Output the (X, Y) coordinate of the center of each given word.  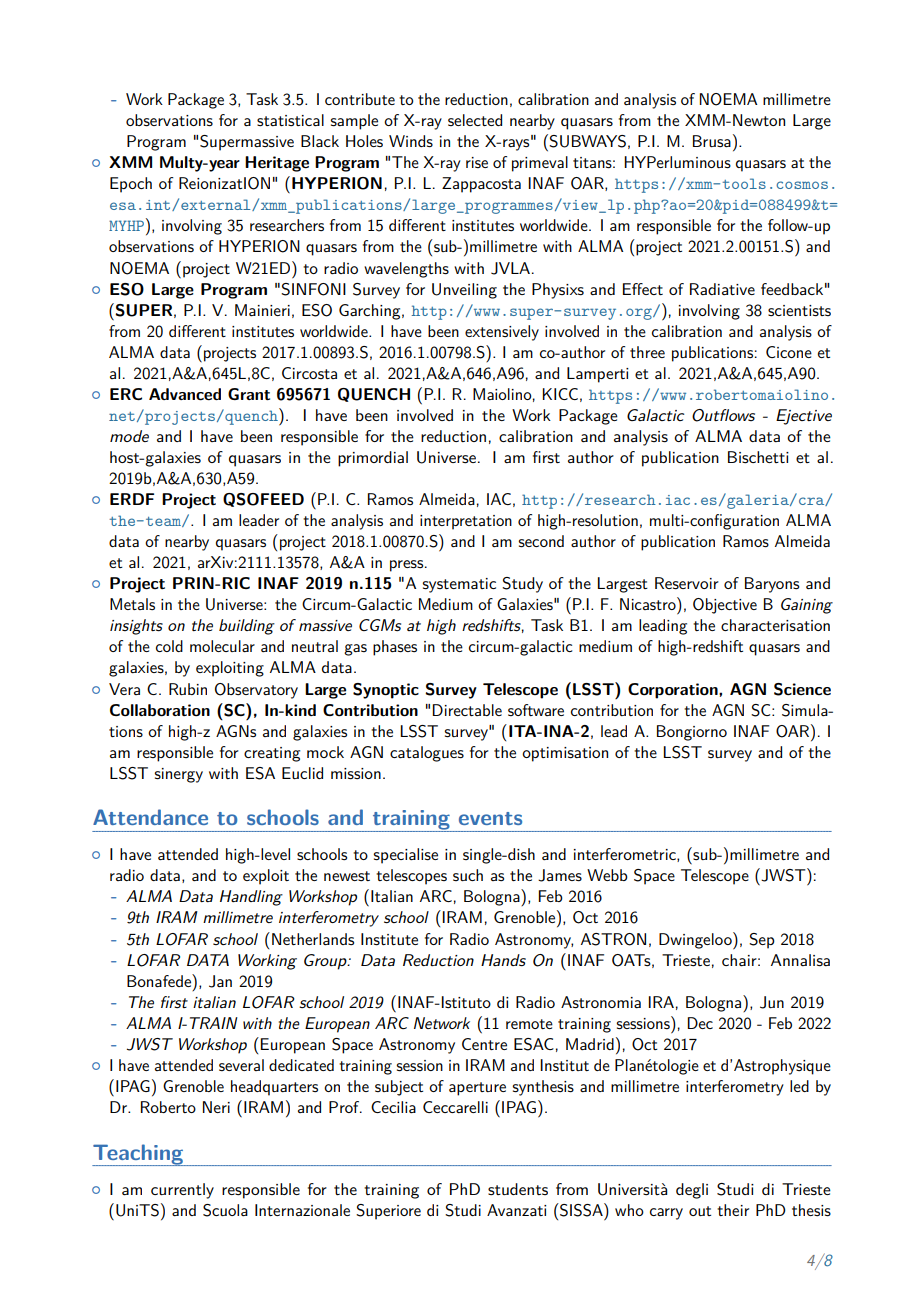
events (490, 818)
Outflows (723, 415)
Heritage (277, 164)
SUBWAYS (587, 141)
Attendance (150, 817)
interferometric (626, 855)
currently (182, 1191)
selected (475, 120)
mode (129, 436)
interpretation (466, 522)
